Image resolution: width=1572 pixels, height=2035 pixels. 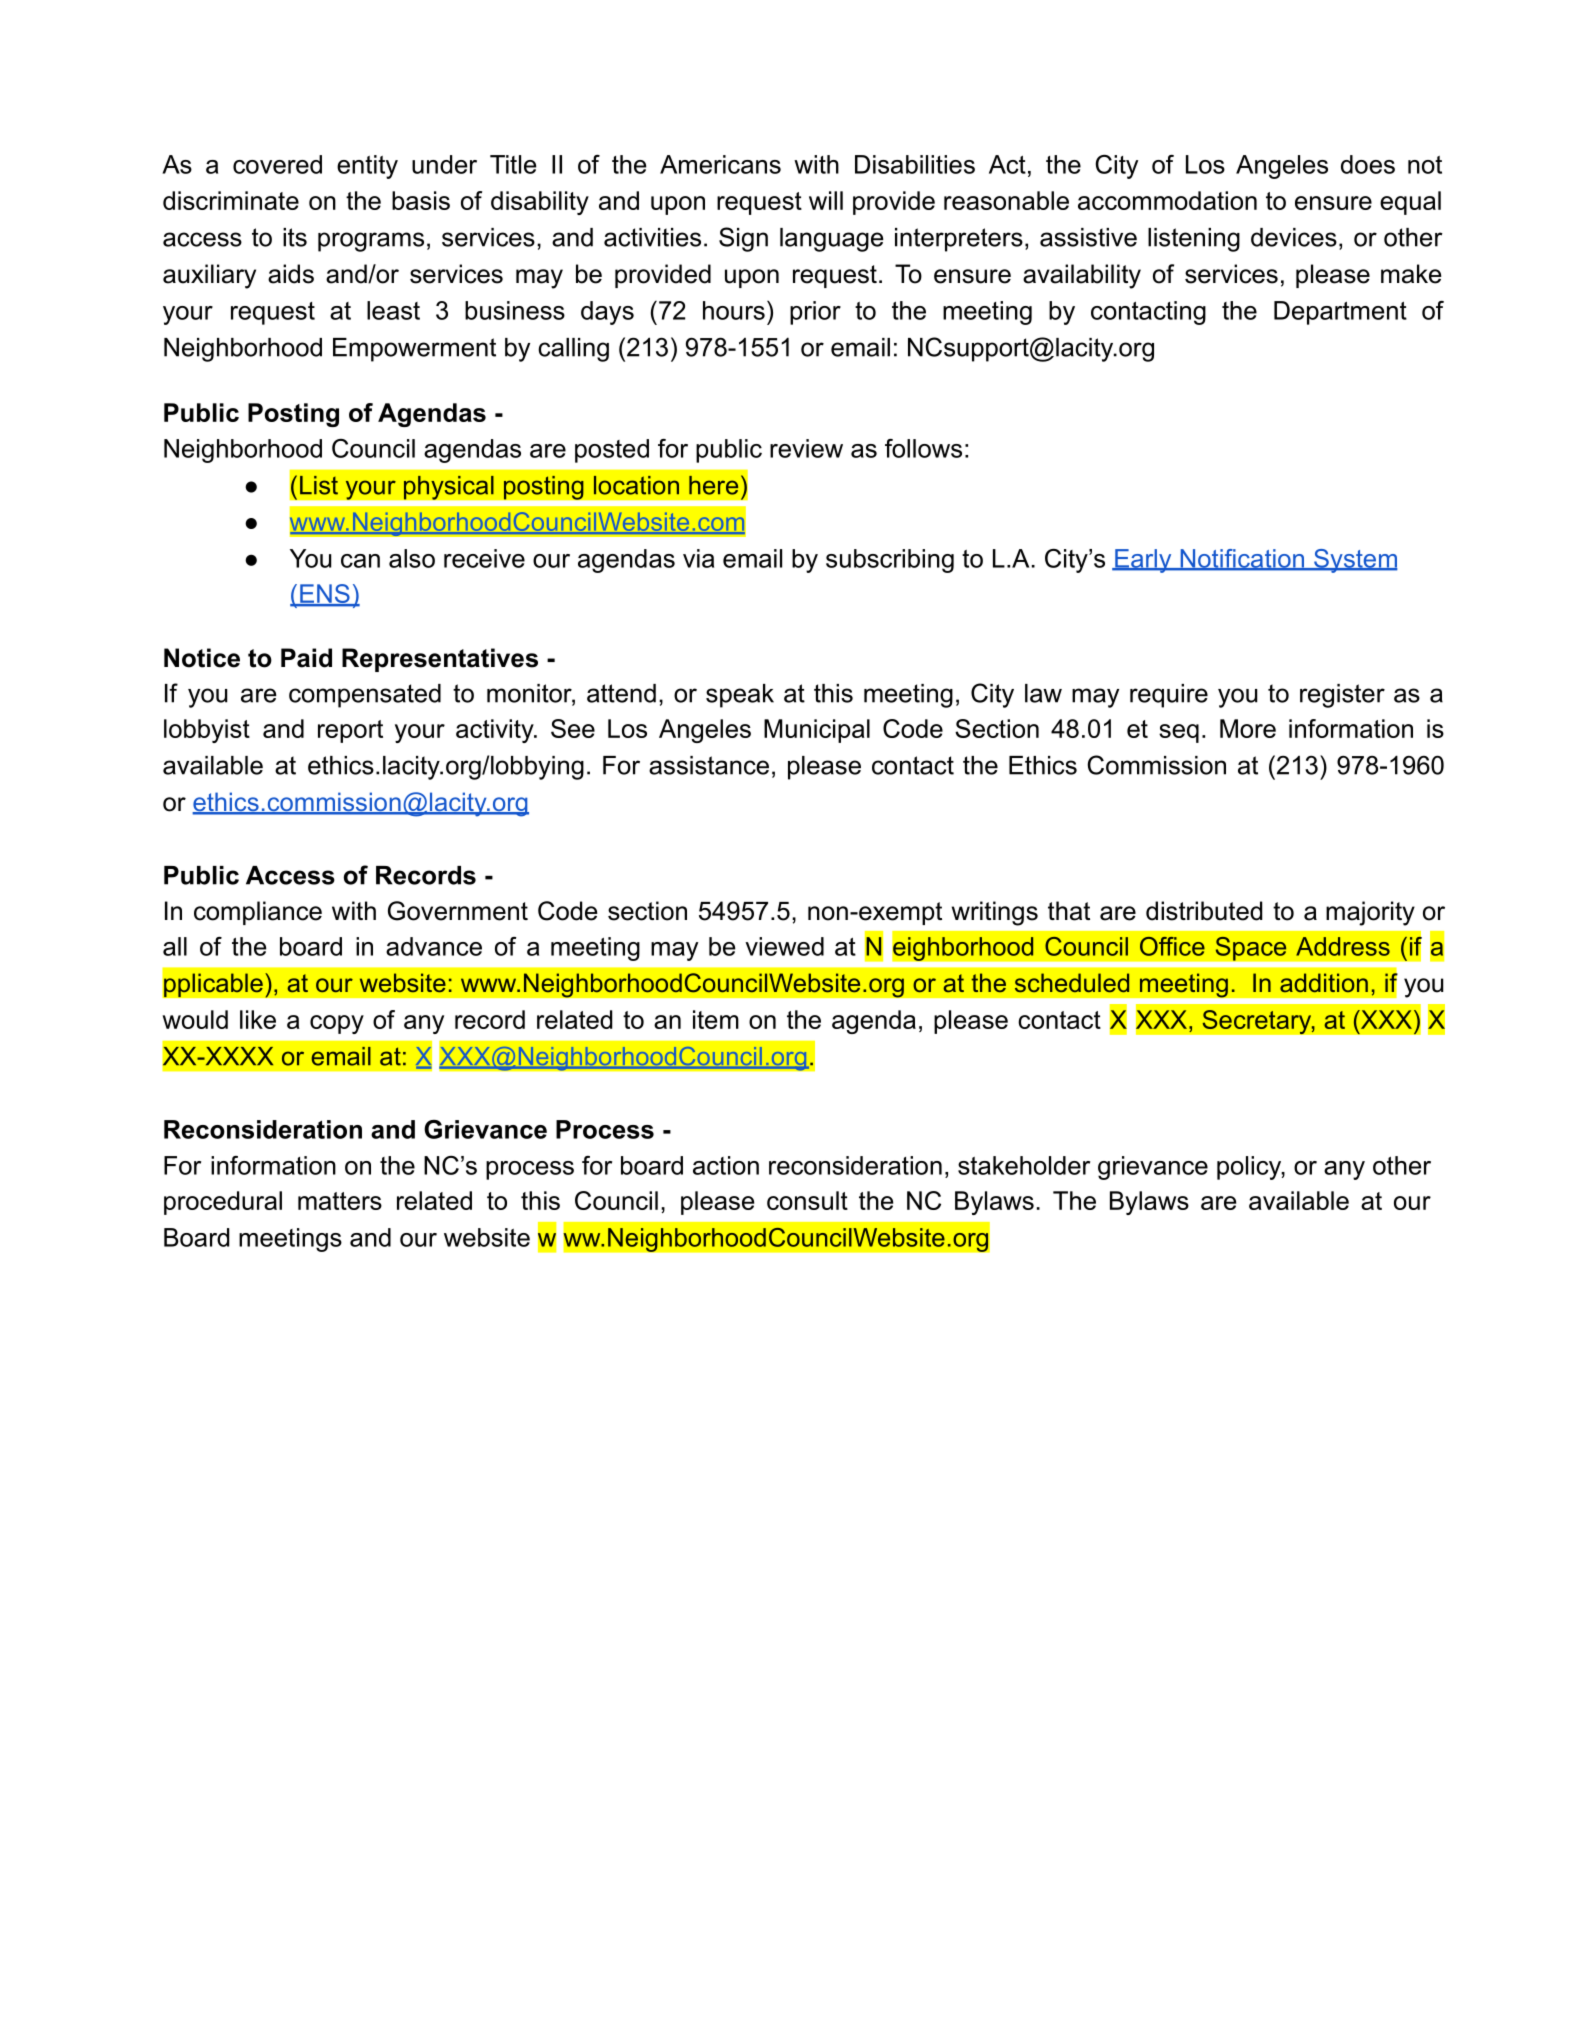 What do you see at coordinates (1251, 948) in the page?
I see `Space` at bounding box center [1251, 948].
